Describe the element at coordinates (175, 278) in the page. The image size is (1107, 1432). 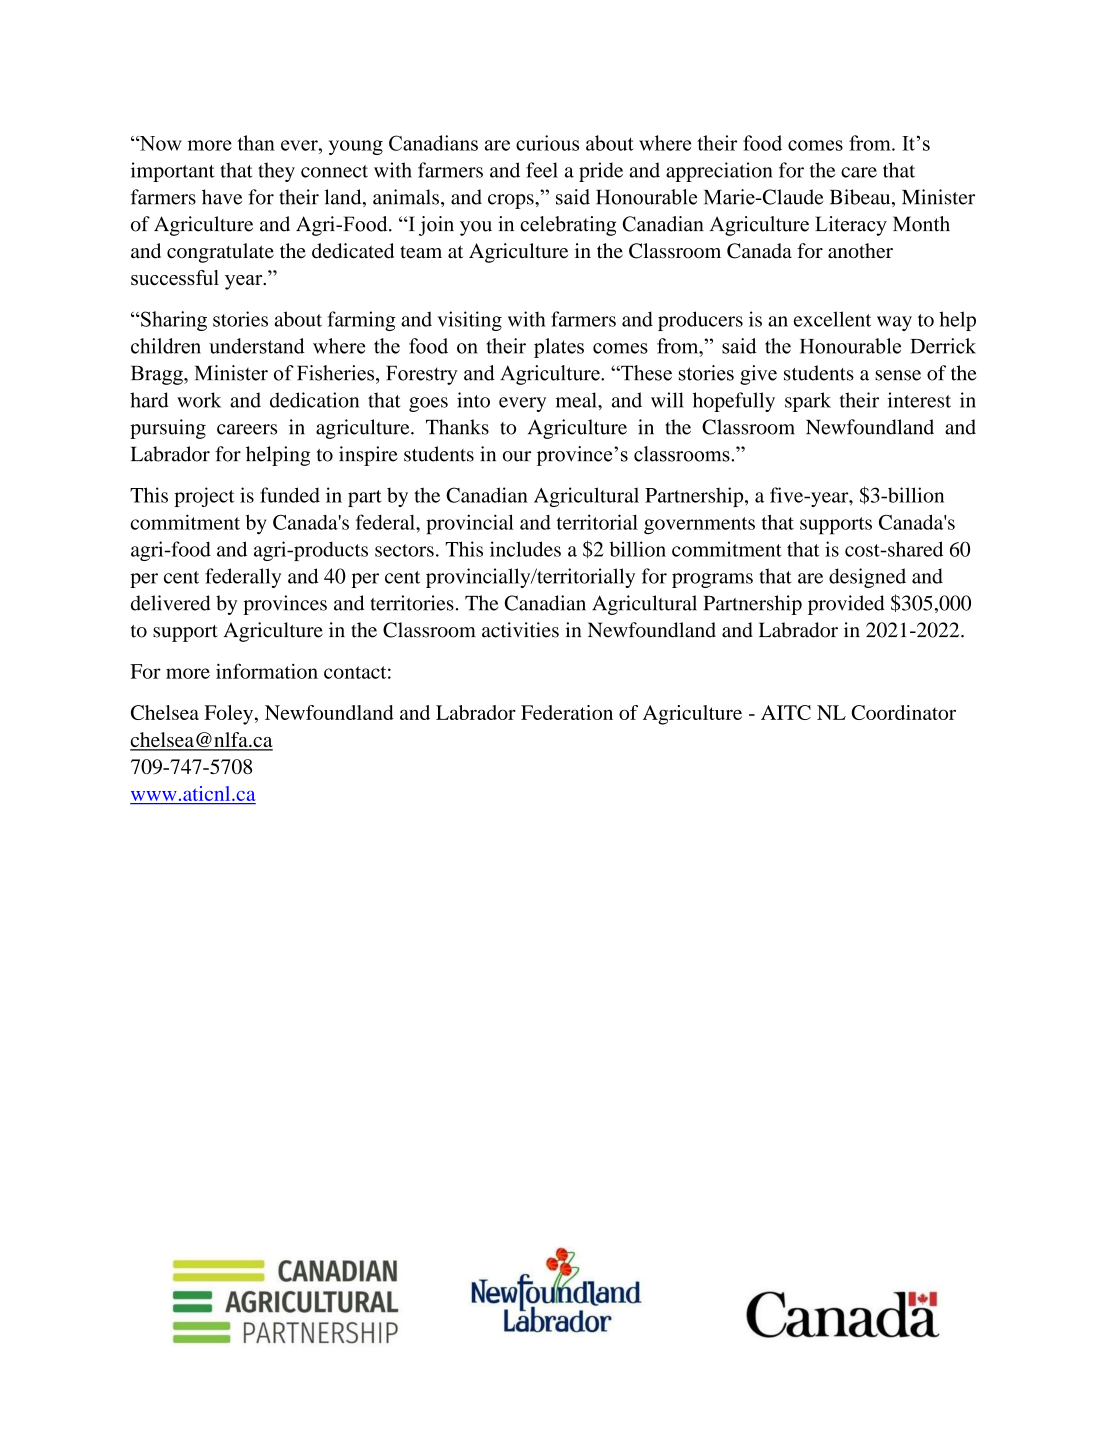
I see `successful` at that location.
